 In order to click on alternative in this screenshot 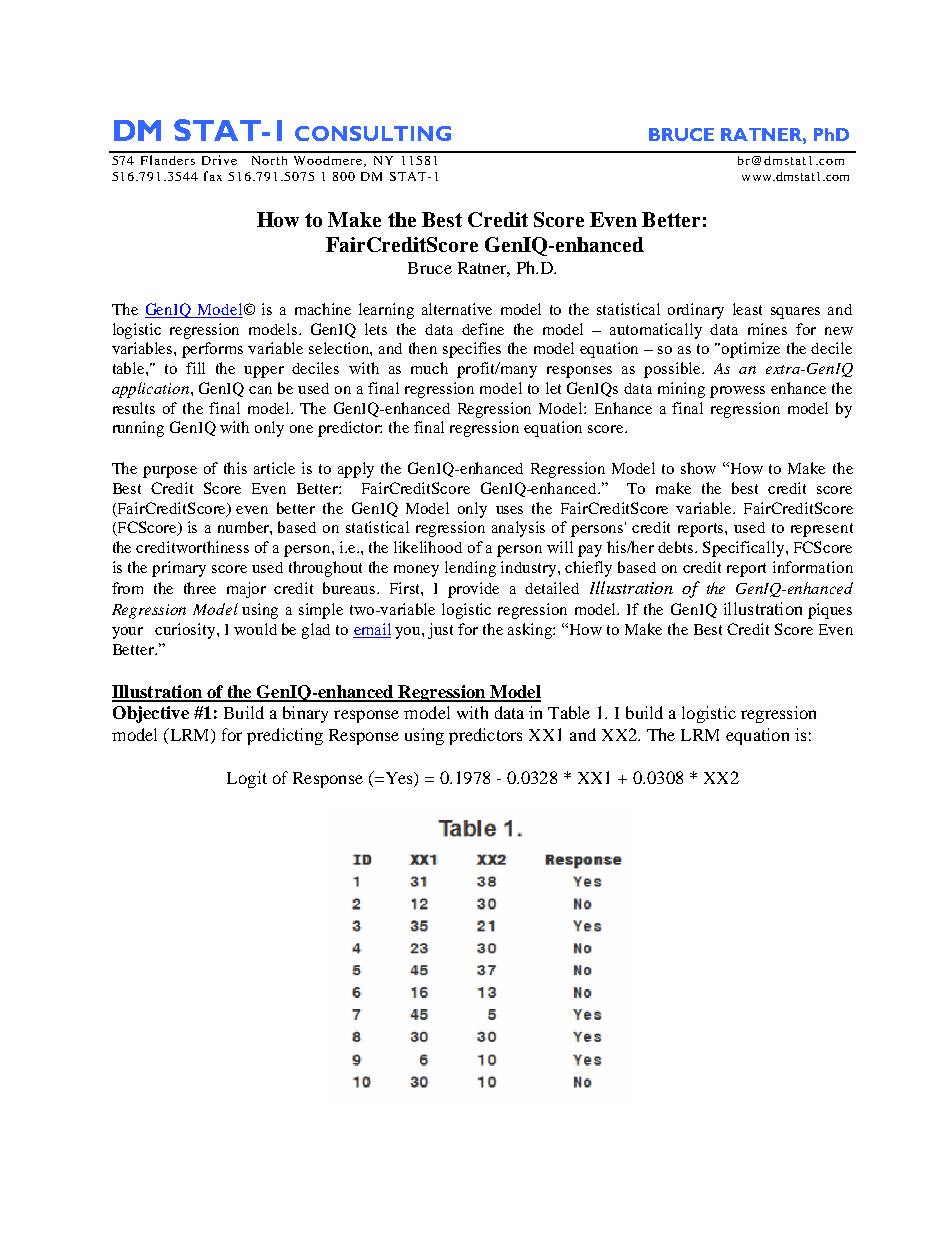, I will do `click(457, 309)`.
